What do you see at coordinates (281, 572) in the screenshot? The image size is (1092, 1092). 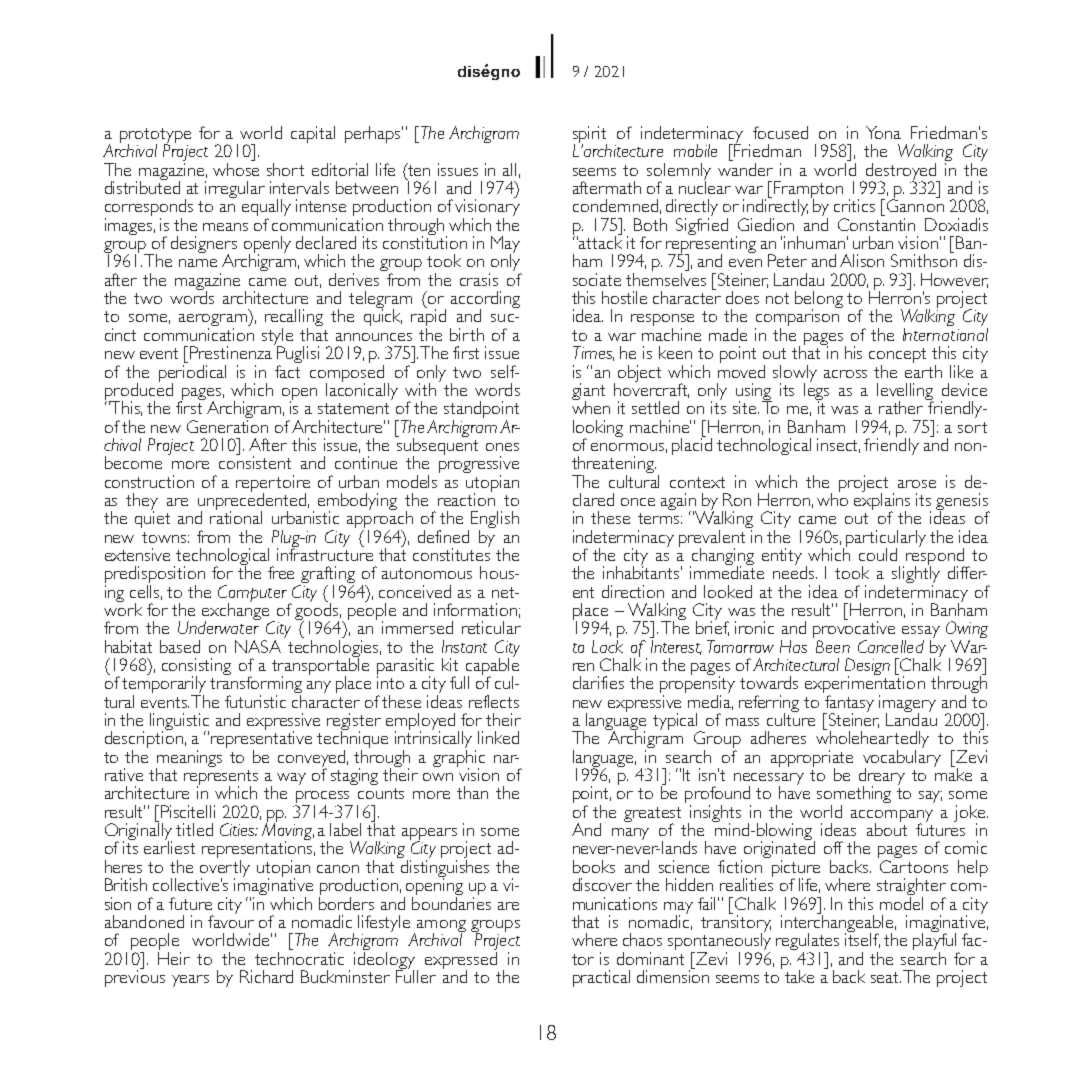 I see `free` at bounding box center [281, 572].
